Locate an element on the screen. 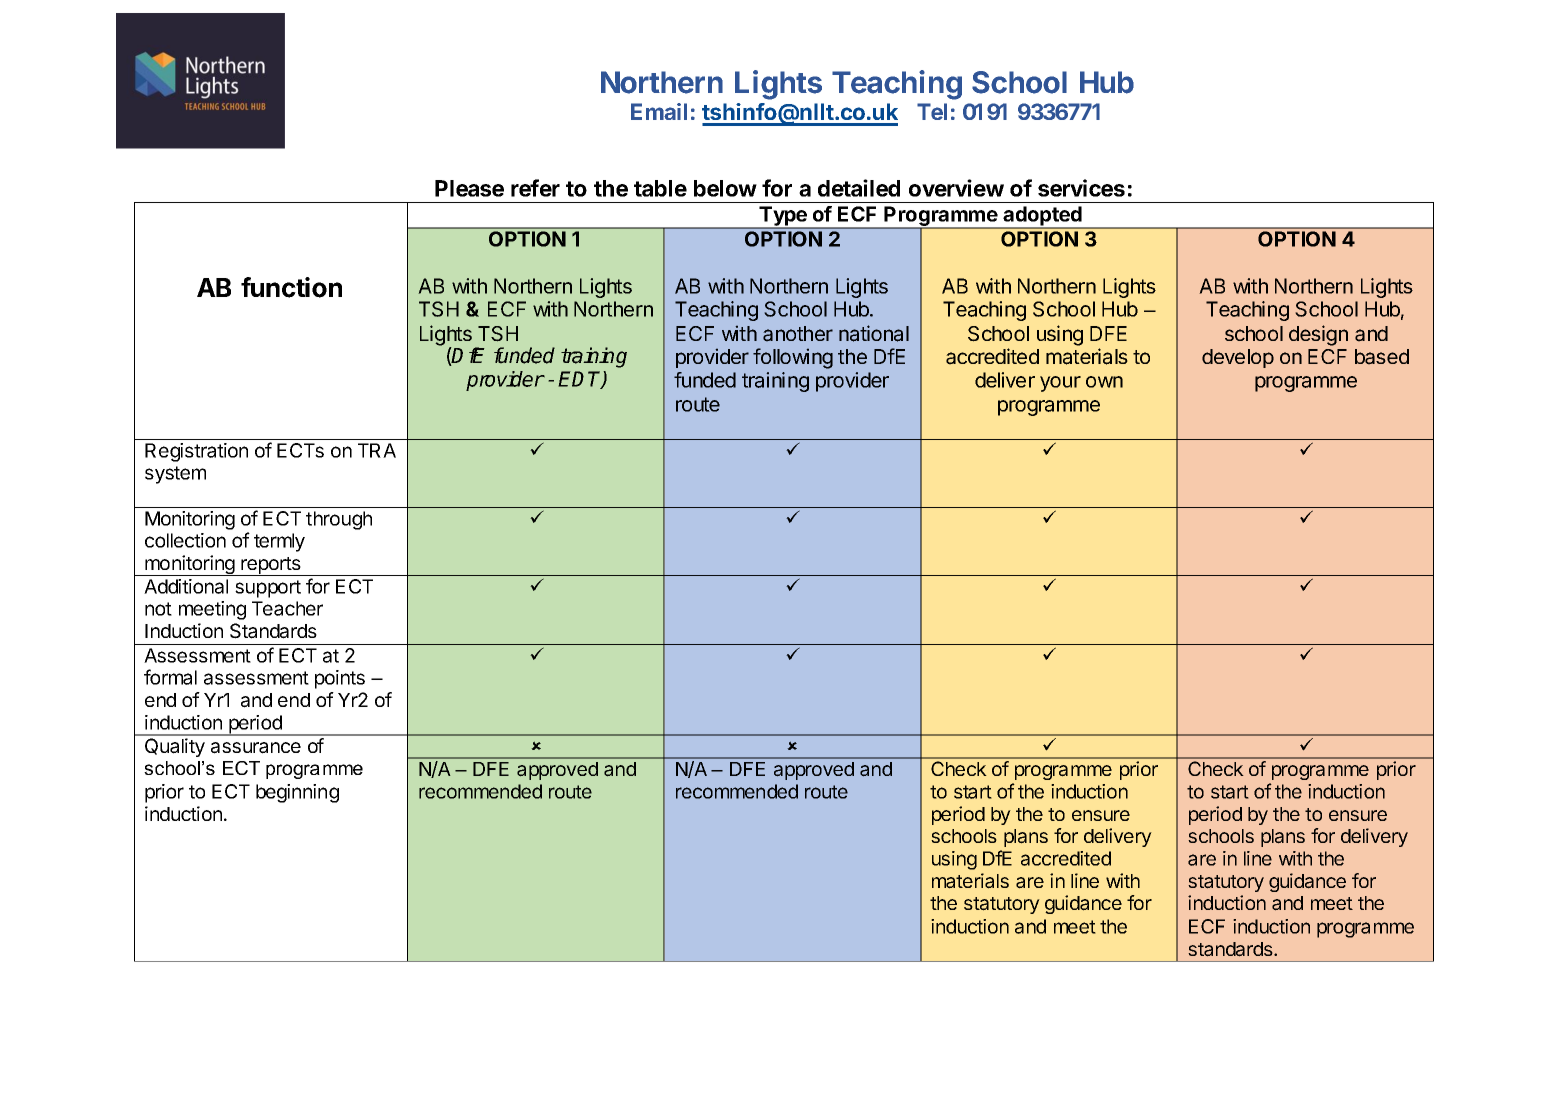 This screenshot has height=1109, width=1568. another is located at coordinates (798, 334).
